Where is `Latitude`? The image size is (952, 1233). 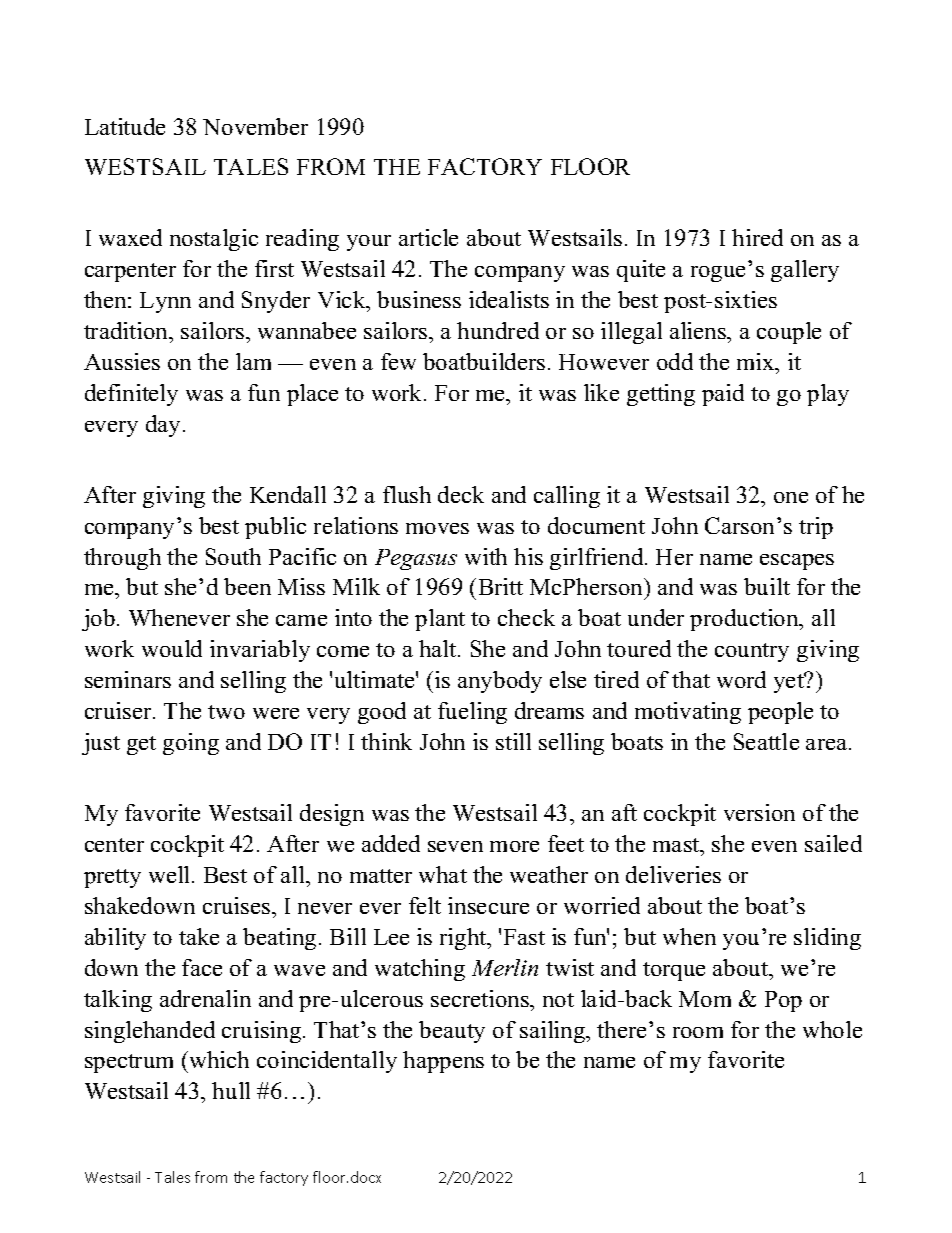 Latitude is located at coordinates (125, 126).
